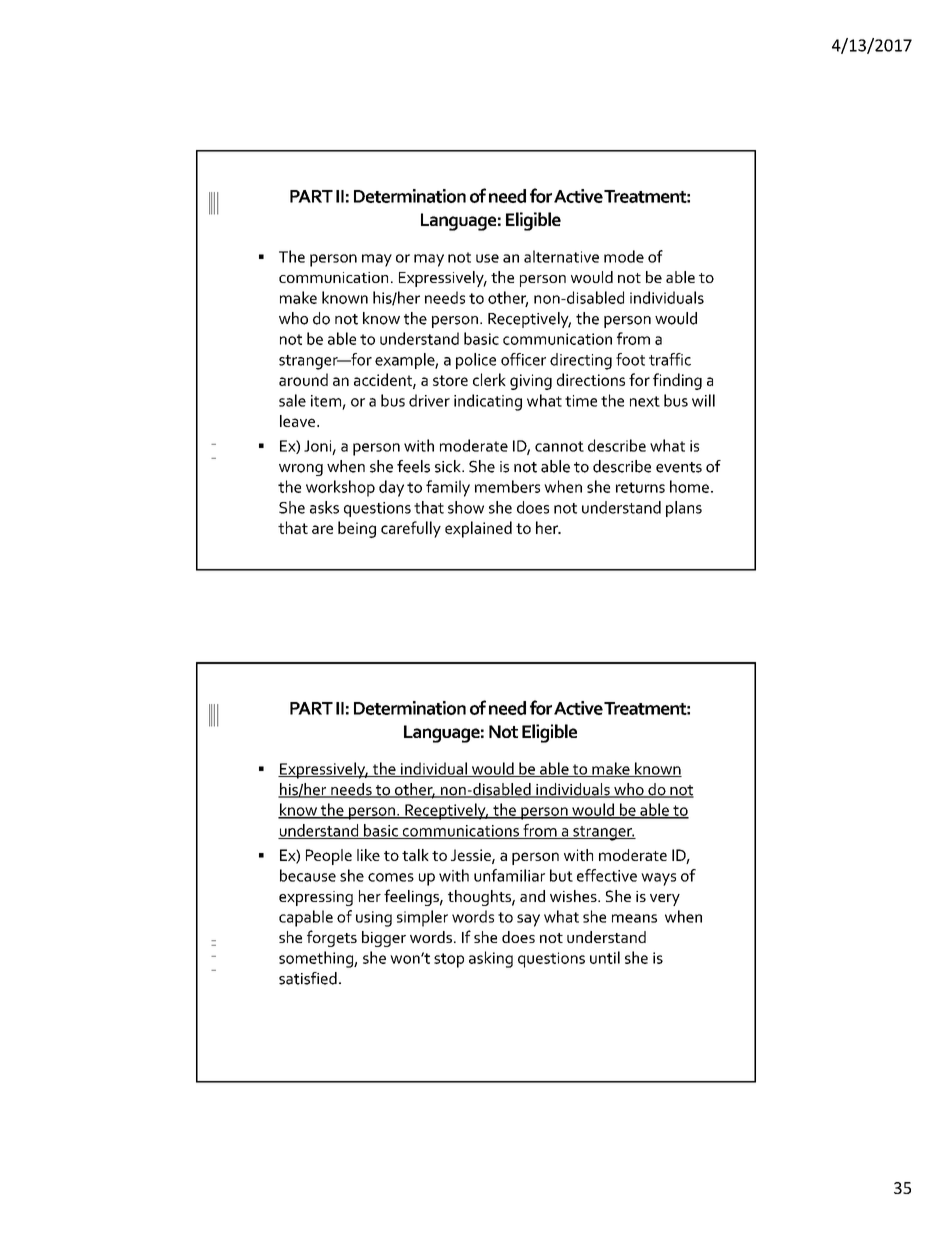 The image size is (952, 1233). What do you see at coordinates (491, 959) in the document?
I see `asking` at bounding box center [491, 959].
